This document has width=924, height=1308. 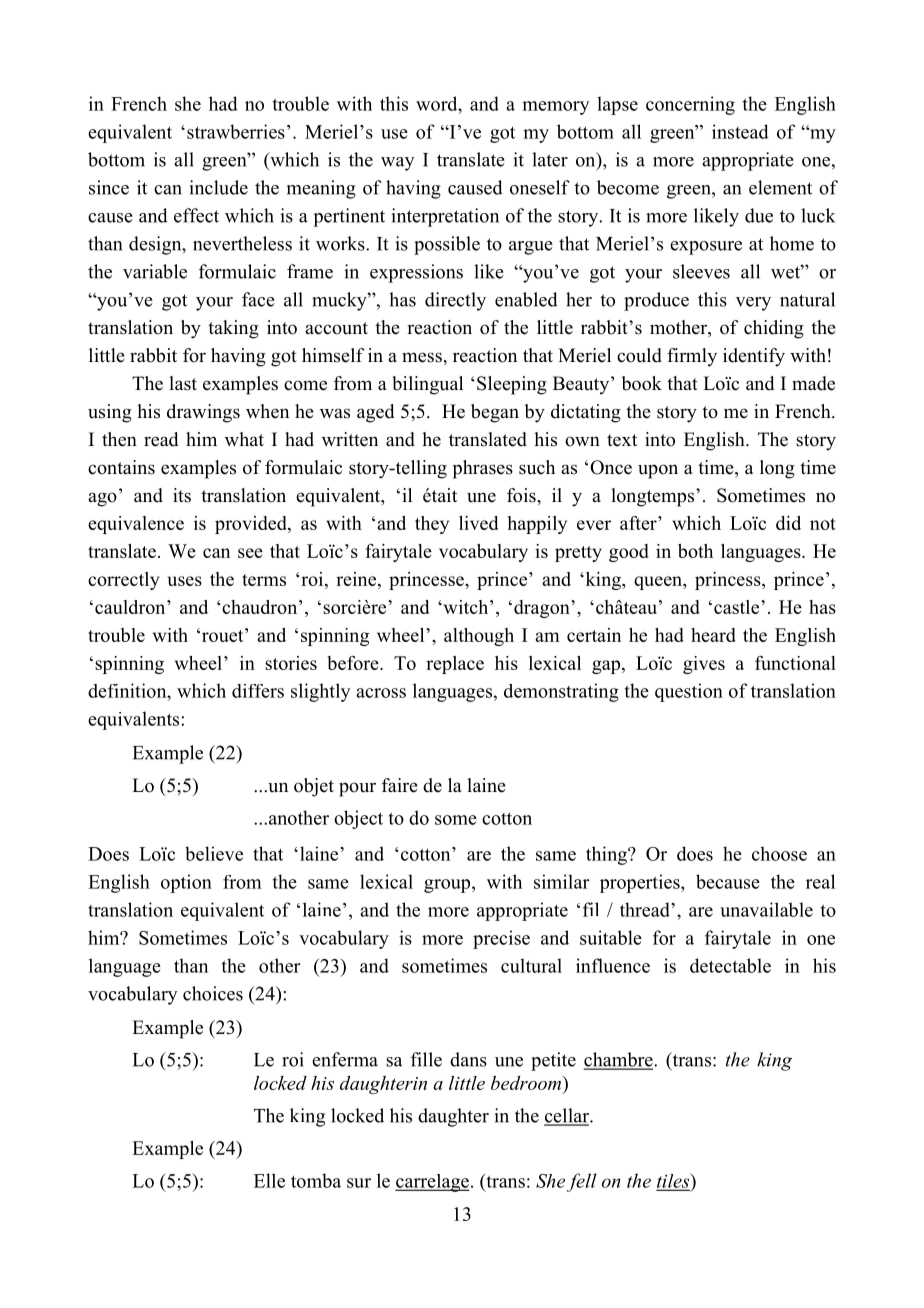 What do you see at coordinates (713, 635) in the document?
I see `heard` at bounding box center [713, 635].
